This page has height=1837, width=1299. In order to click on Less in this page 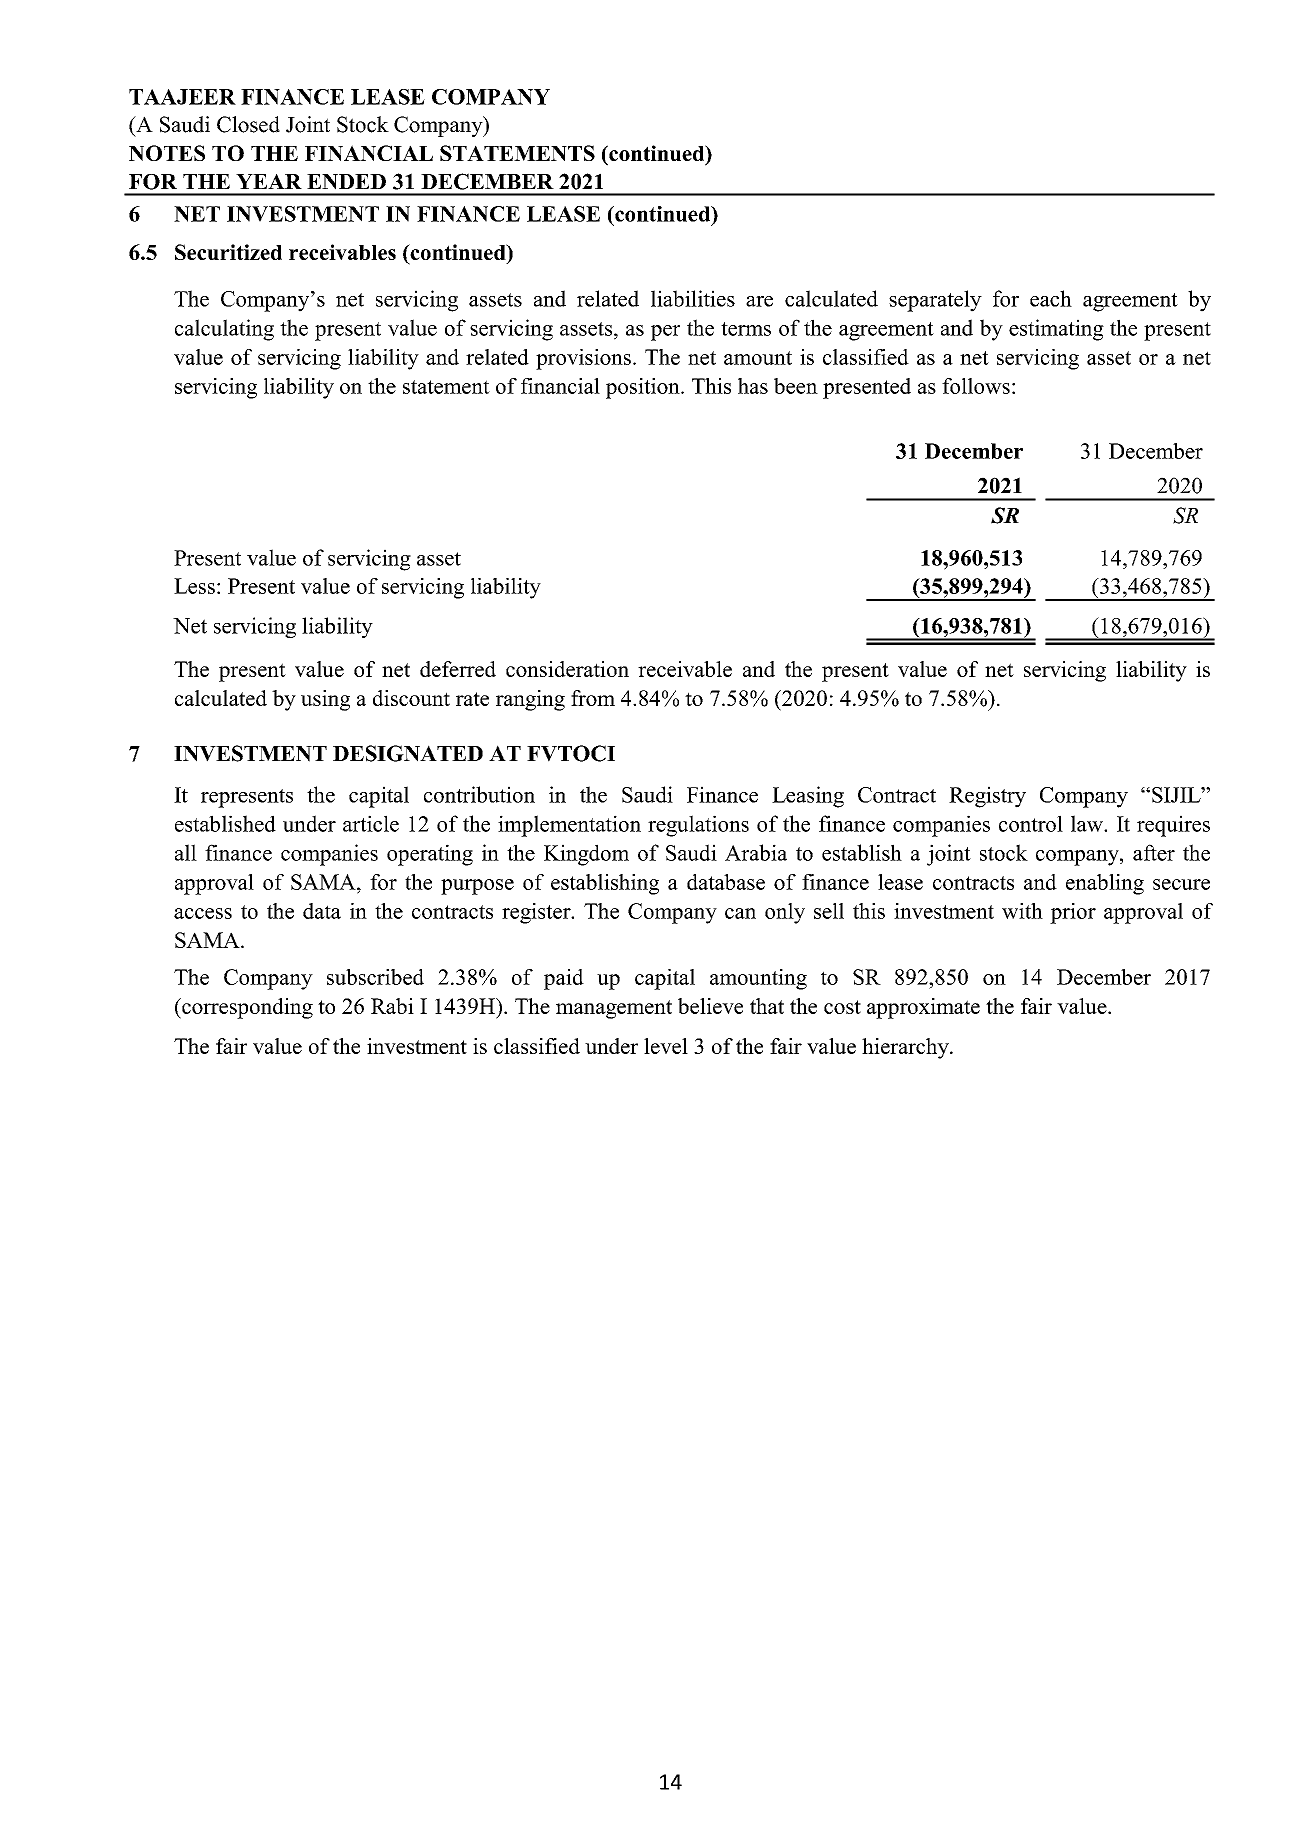, I will do `click(194, 586)`.
